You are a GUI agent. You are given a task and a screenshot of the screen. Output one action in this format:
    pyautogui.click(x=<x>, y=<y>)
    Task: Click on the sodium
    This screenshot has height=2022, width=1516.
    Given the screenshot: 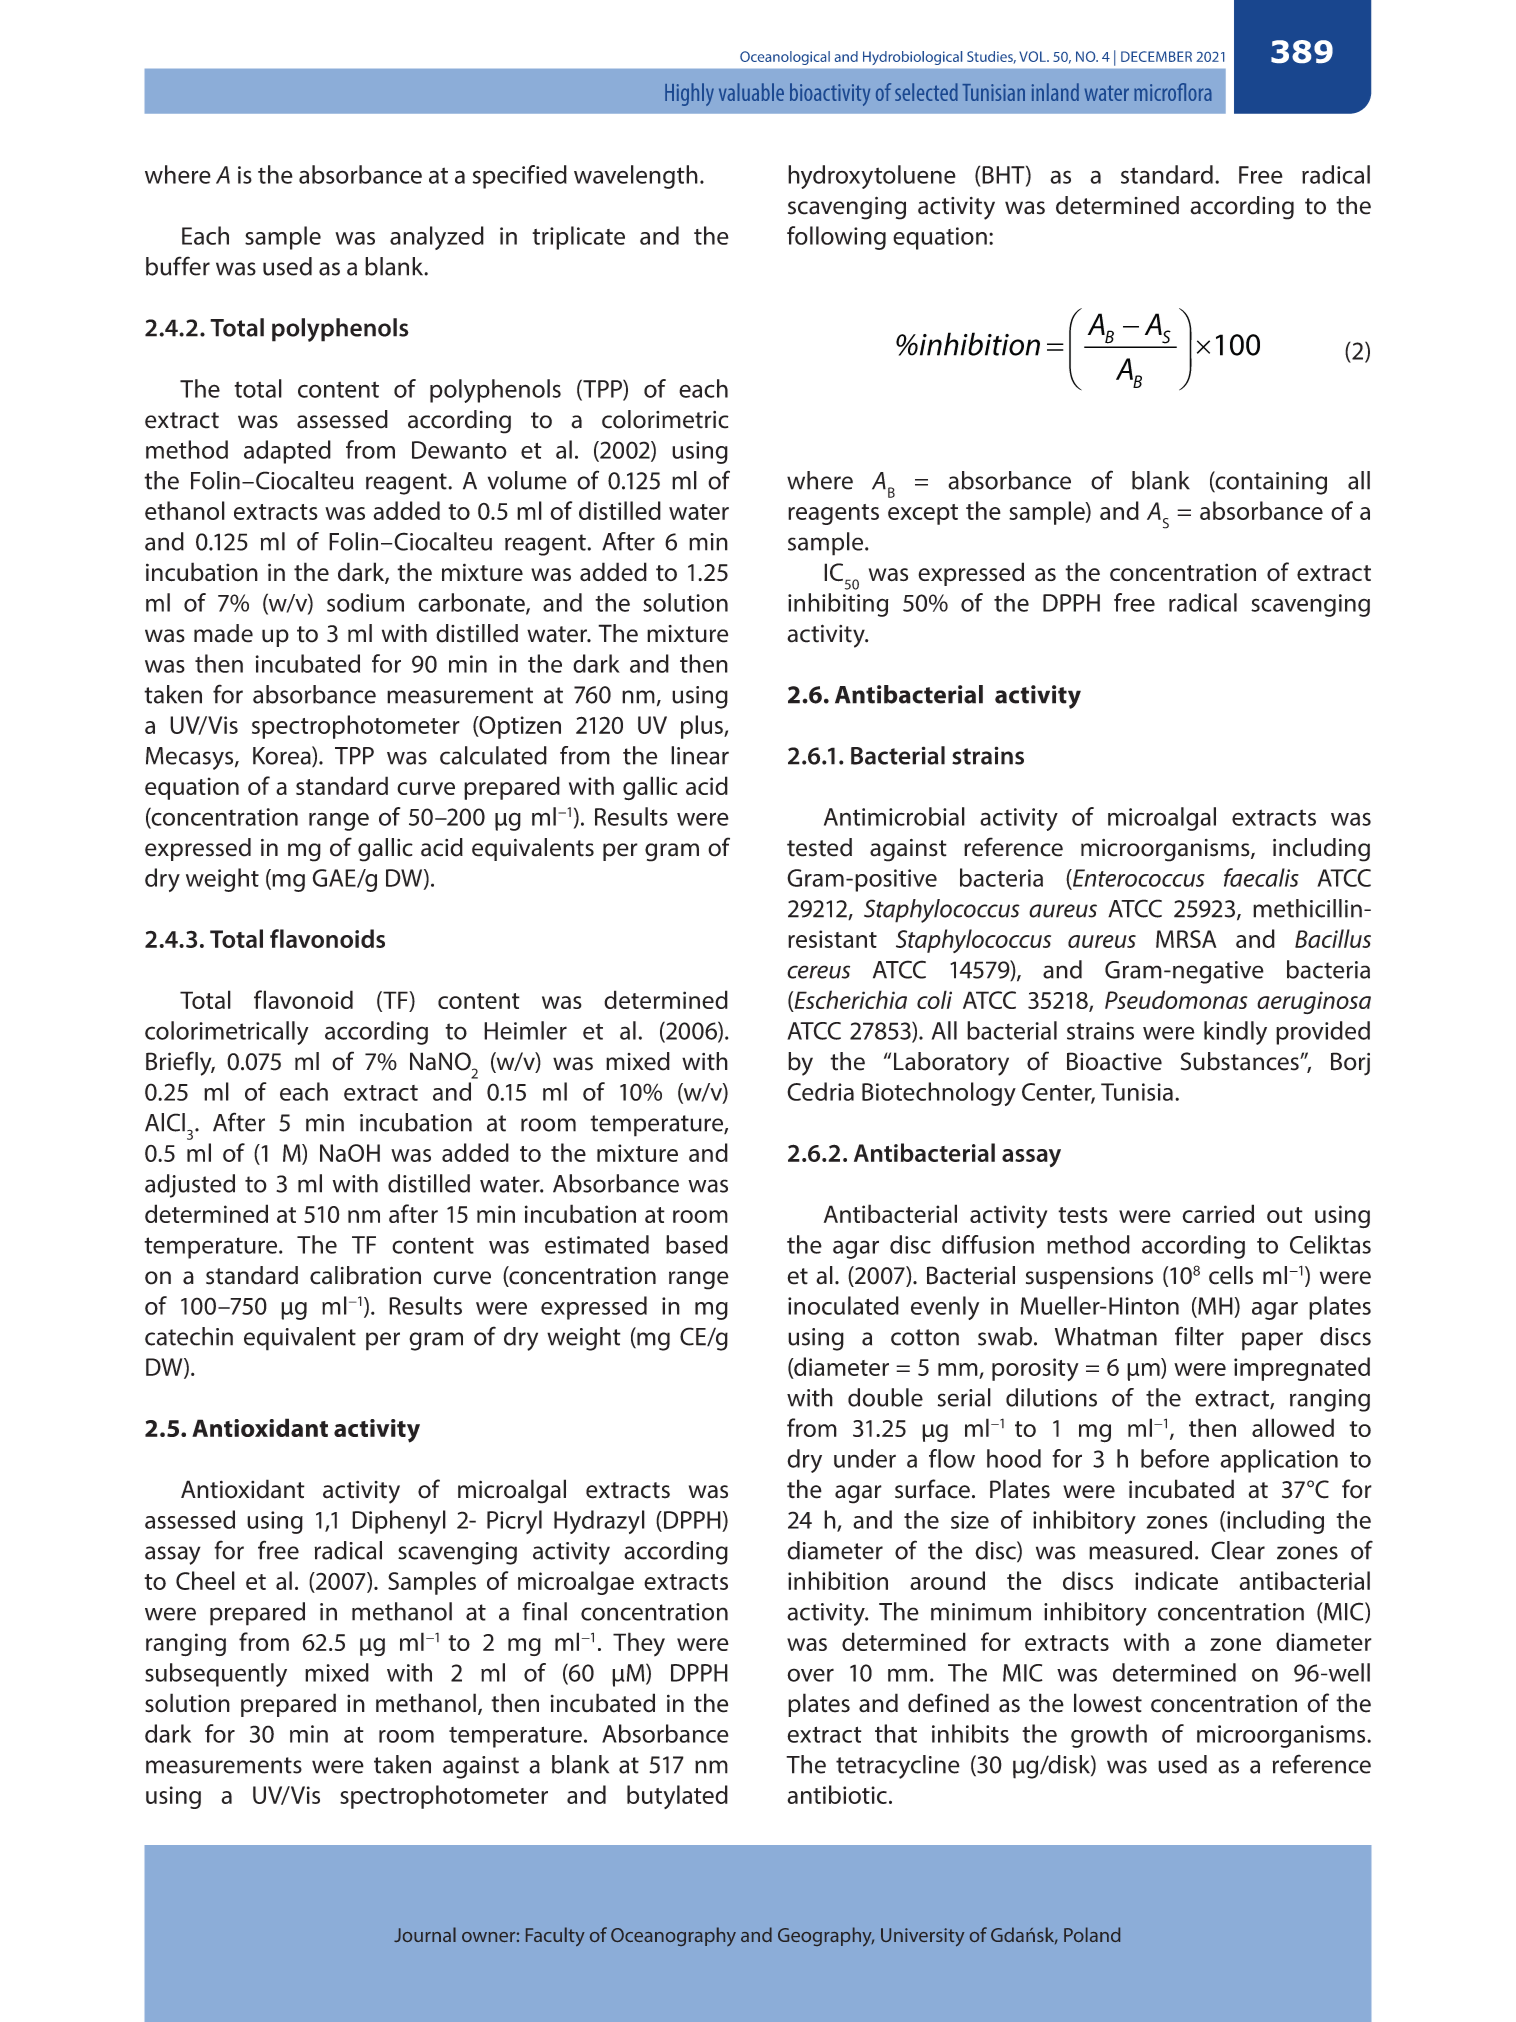 What is the action you would take?
    pyautogui.click(x=365, y=602)
